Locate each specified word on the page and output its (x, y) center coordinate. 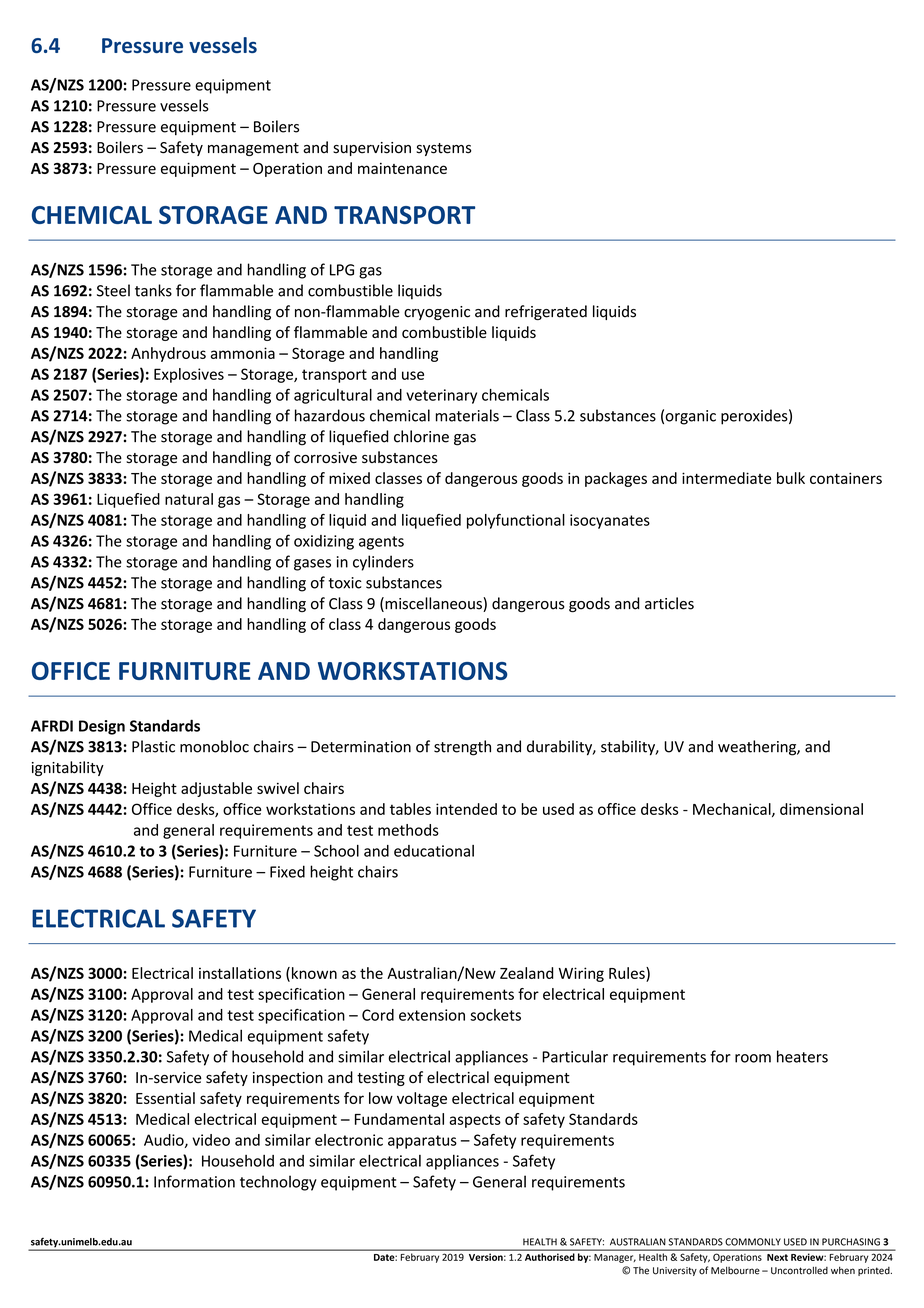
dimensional (821, 809)
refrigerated (546, 312)
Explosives (189, 375)
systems (443, 149)
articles (669, 603)
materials (467, 415)
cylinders (383, 563)
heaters (802, 1056)
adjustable (216, 789)
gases (312, 565)
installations (240, 973)
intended (466, 809)
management (253, 149)
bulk (791, 478)
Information (194, 1181)
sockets (495, 1015)
